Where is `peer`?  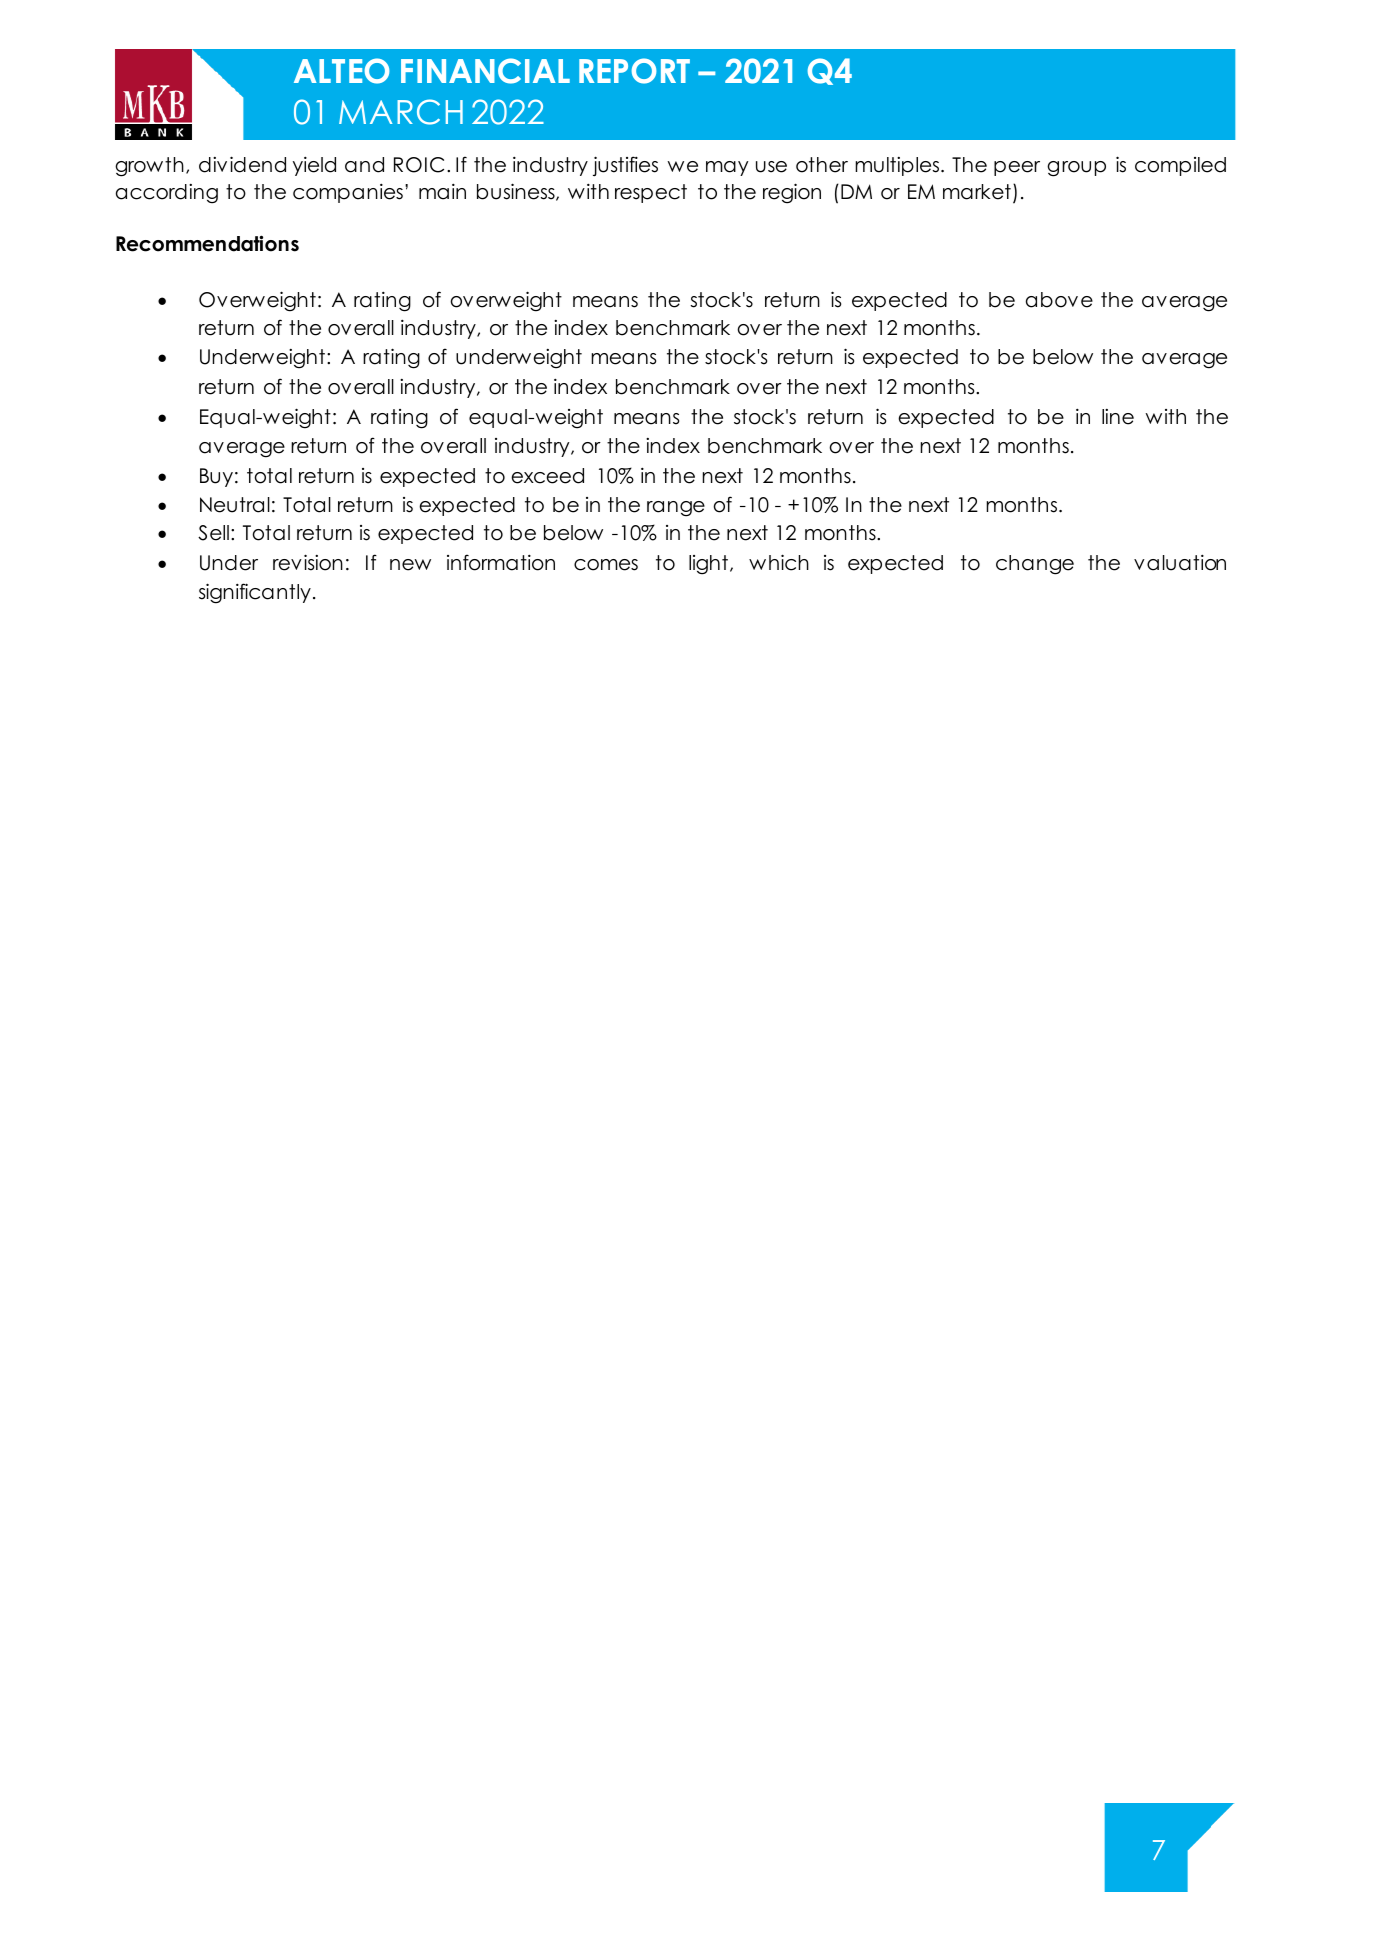
peer is located at coordinates (1017, 168).
